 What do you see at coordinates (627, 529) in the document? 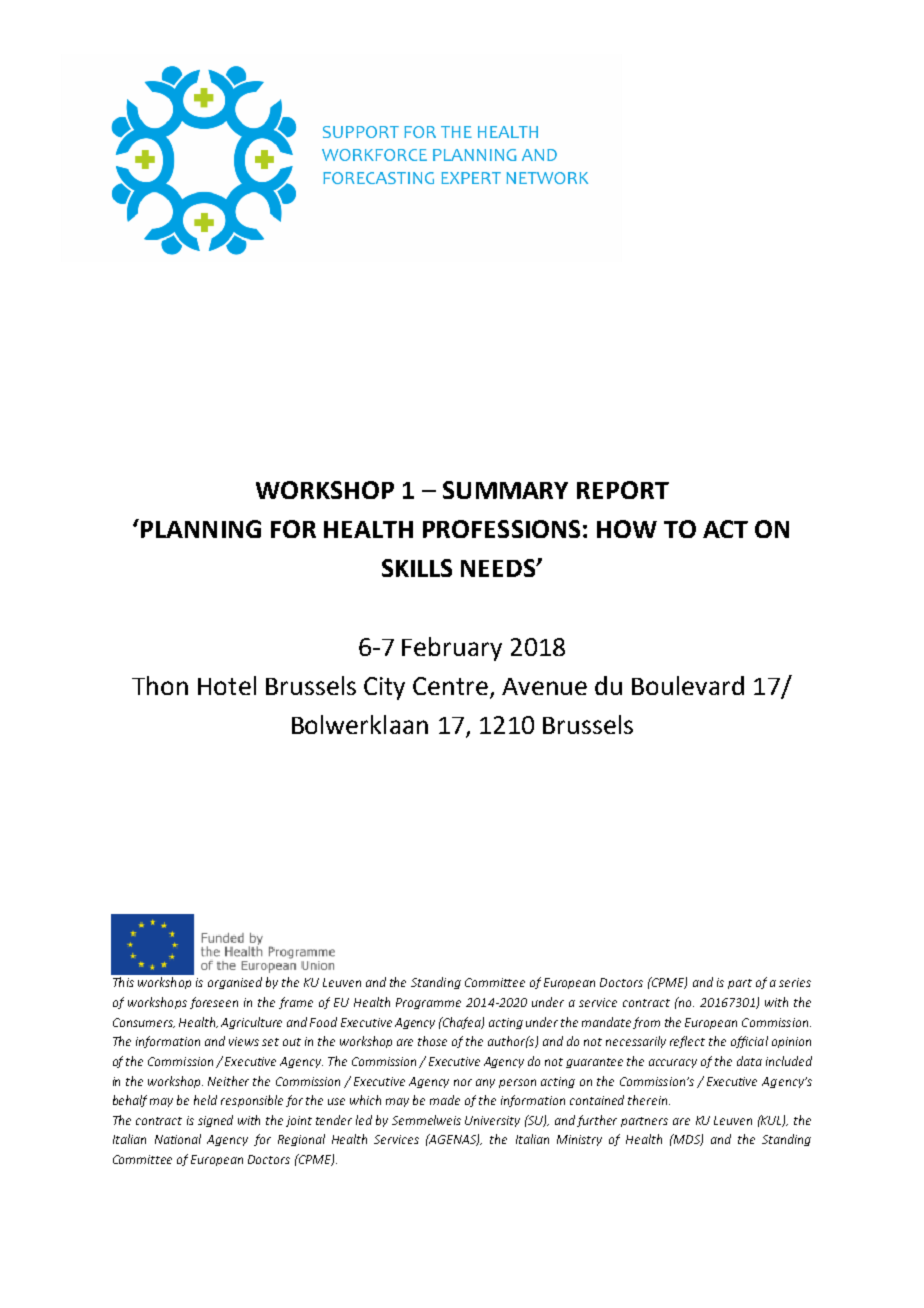
I see `HOW` at bounding box center [627, 529].
